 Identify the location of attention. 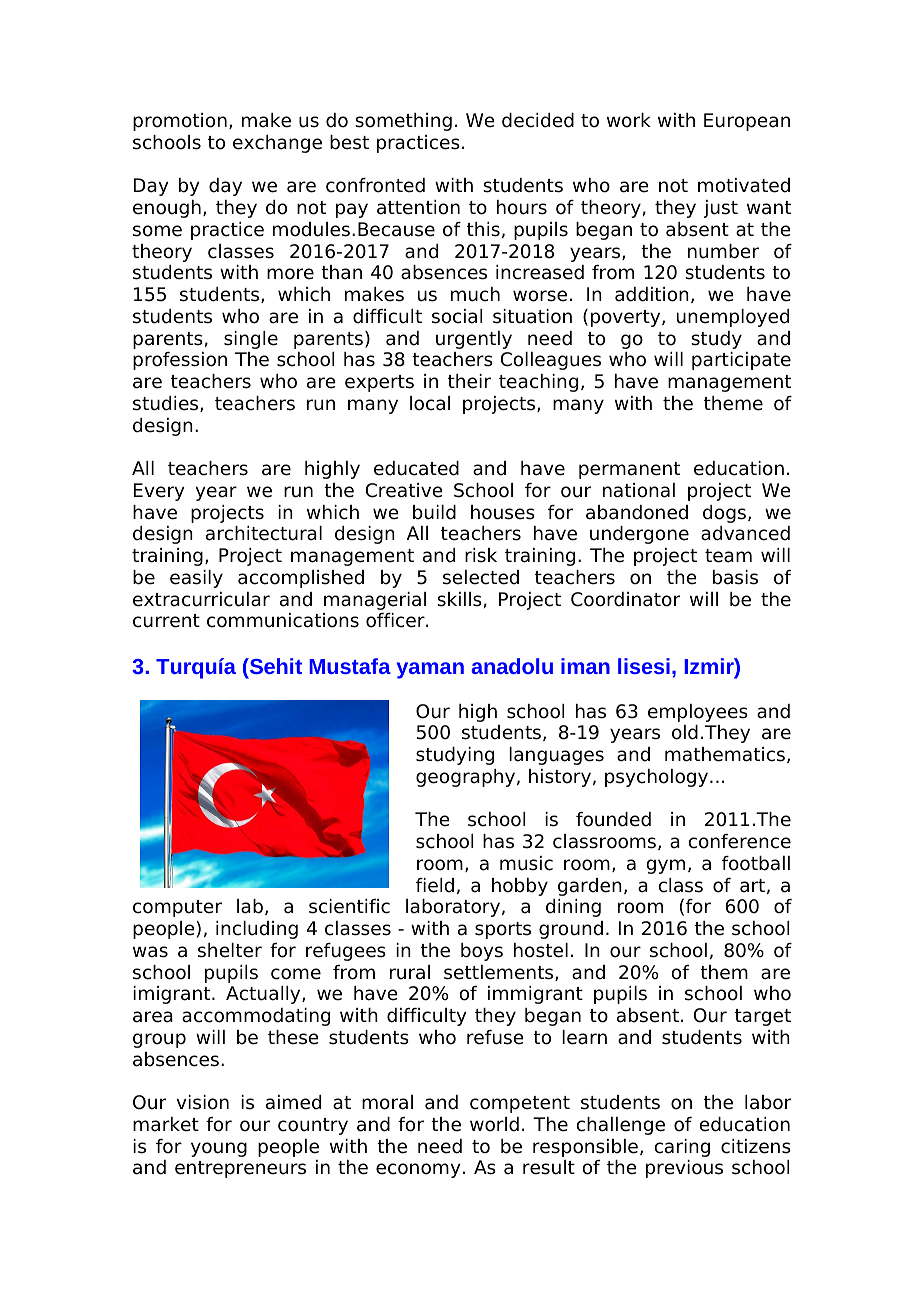
(418, 207).
